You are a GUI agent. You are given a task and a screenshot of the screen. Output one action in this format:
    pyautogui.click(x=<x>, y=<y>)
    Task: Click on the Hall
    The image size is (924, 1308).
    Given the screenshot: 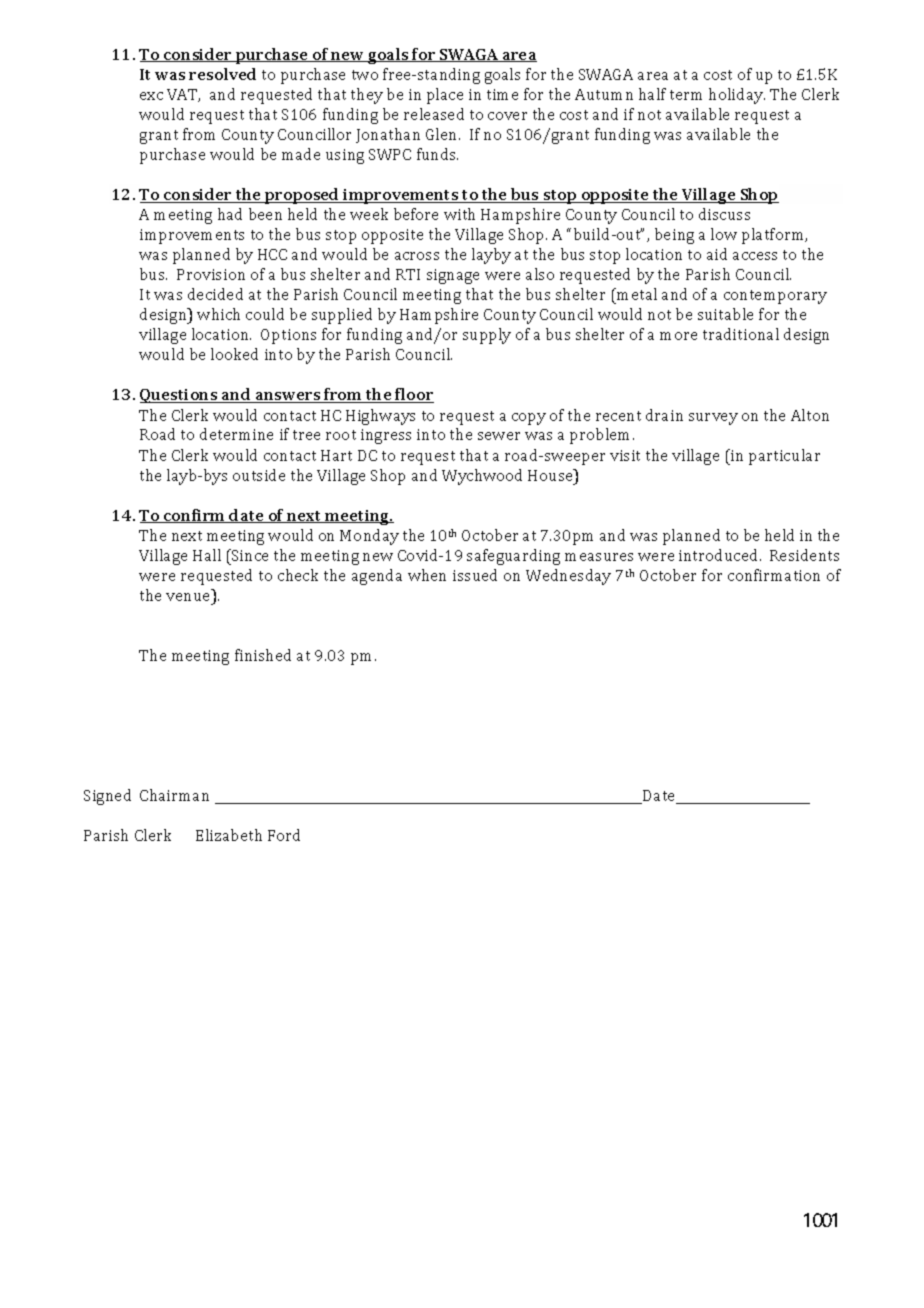 What is the action you would take?
    pyautogui.click(x=207, y=555)
